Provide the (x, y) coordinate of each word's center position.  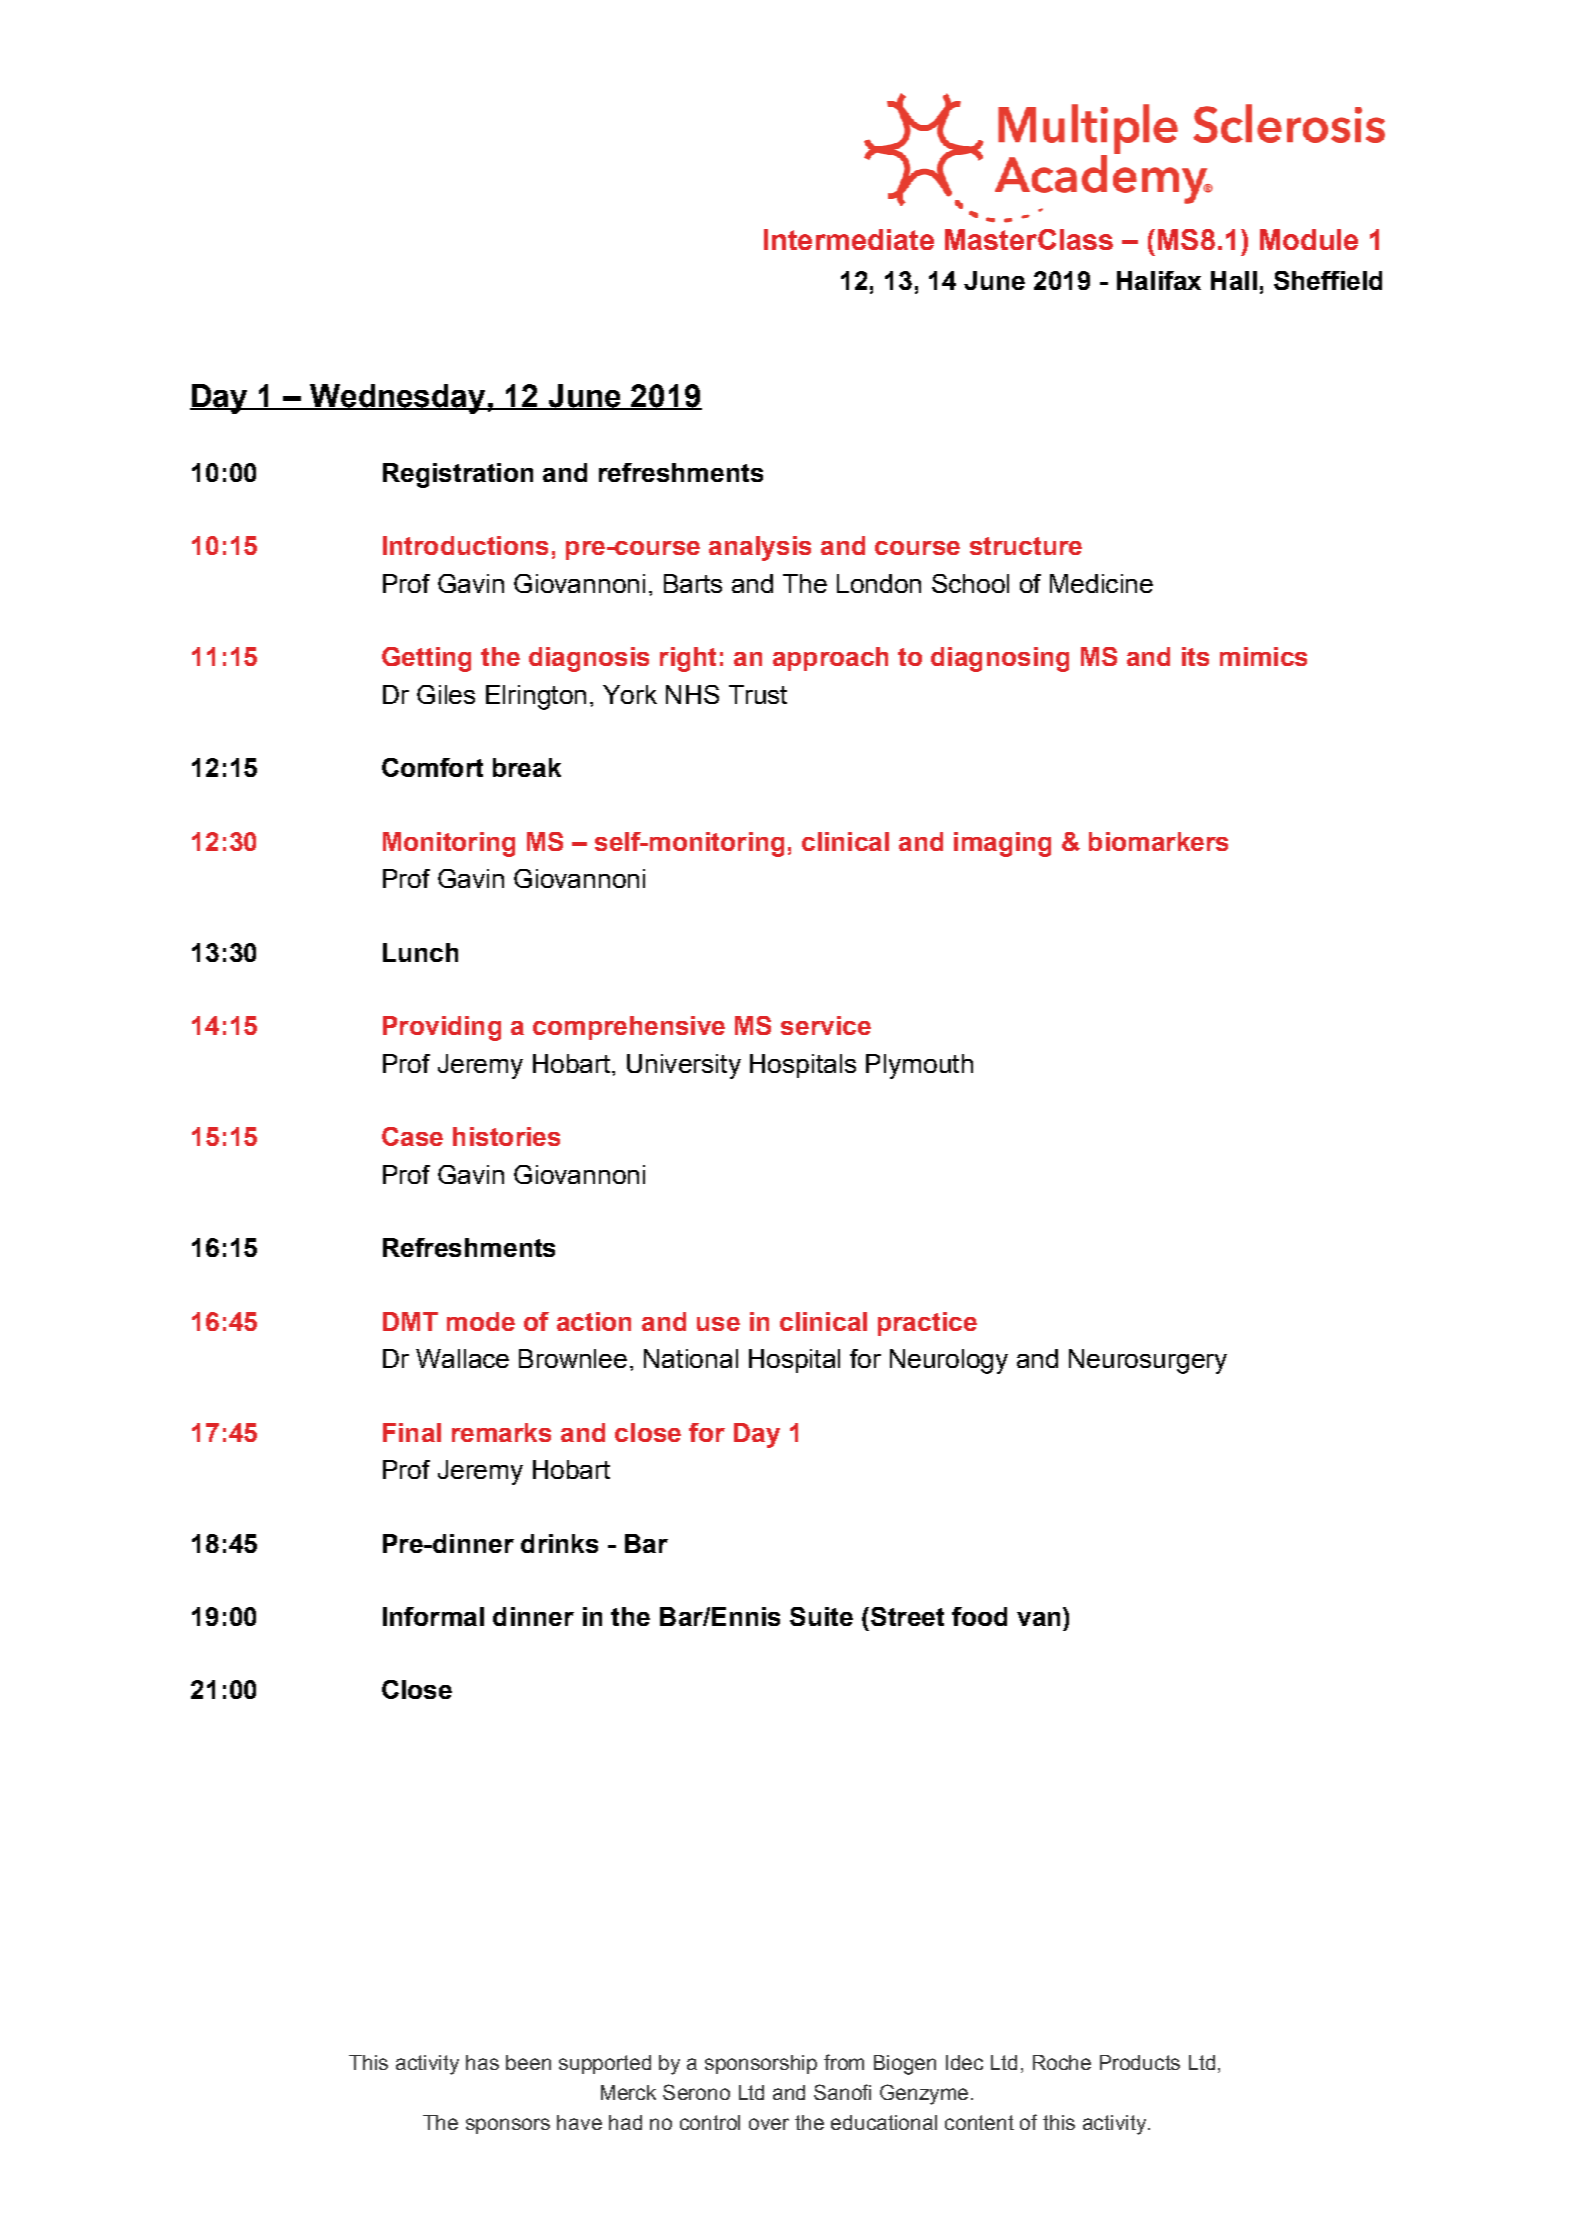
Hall (1234, 280)
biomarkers (1158, 841)
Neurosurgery (1148, 1361)
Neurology (949, 1361)
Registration (458, 475)
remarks (501, 1432)
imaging (1002, 844)
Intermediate (849, 239)
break (527, 767)
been (528, 2062)
